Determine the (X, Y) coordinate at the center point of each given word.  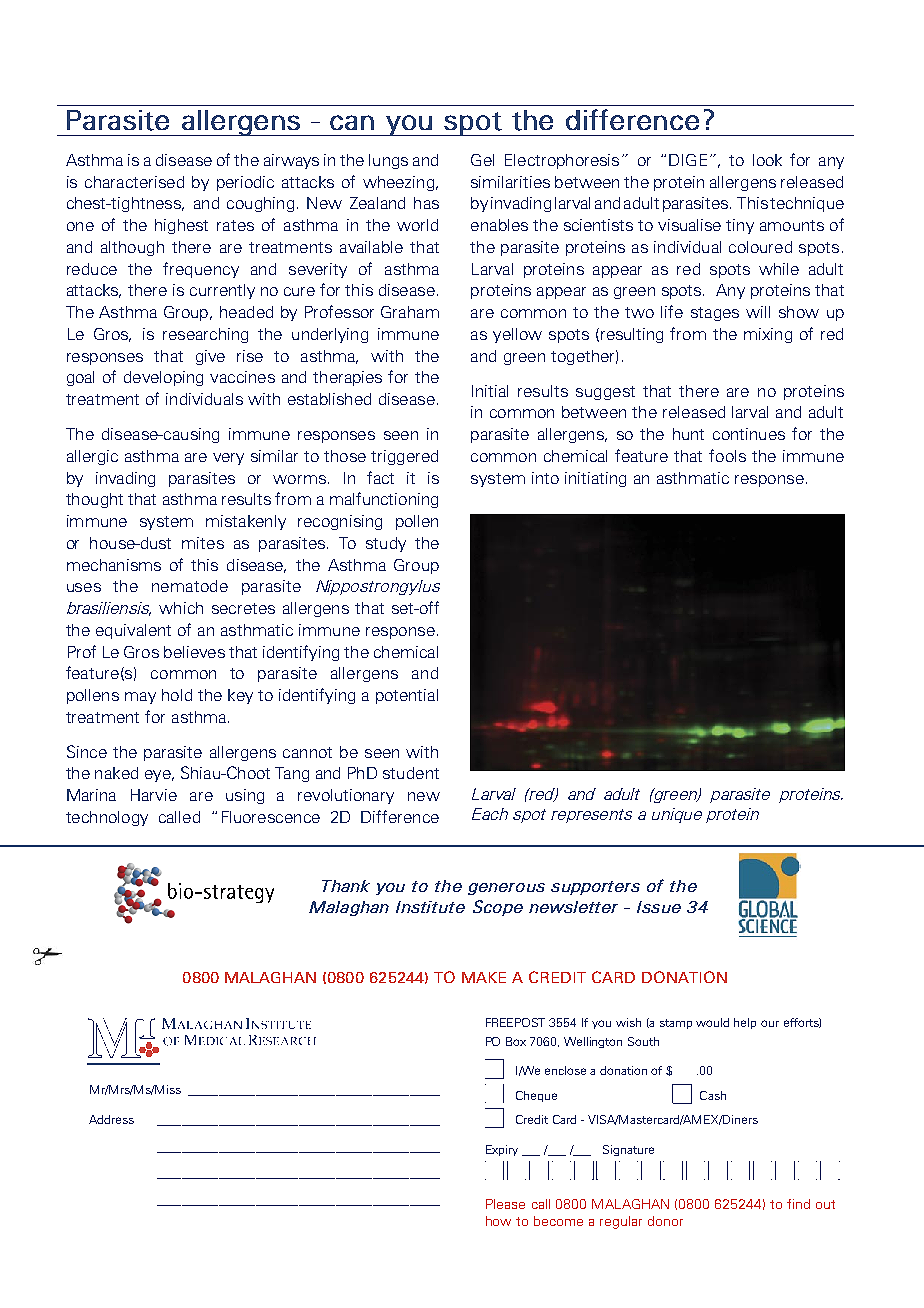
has (426, 203)
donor (665, 1221)
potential (407, 696)
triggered (404, 457)
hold (177, 695)
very (228, 459)
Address (111, 1119)
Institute (430, 907)
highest (181, 226)
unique (677, 815)
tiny (740, 226)
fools (727, 455)
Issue (659, 907)
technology (107, 818)
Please (505, 1204)
